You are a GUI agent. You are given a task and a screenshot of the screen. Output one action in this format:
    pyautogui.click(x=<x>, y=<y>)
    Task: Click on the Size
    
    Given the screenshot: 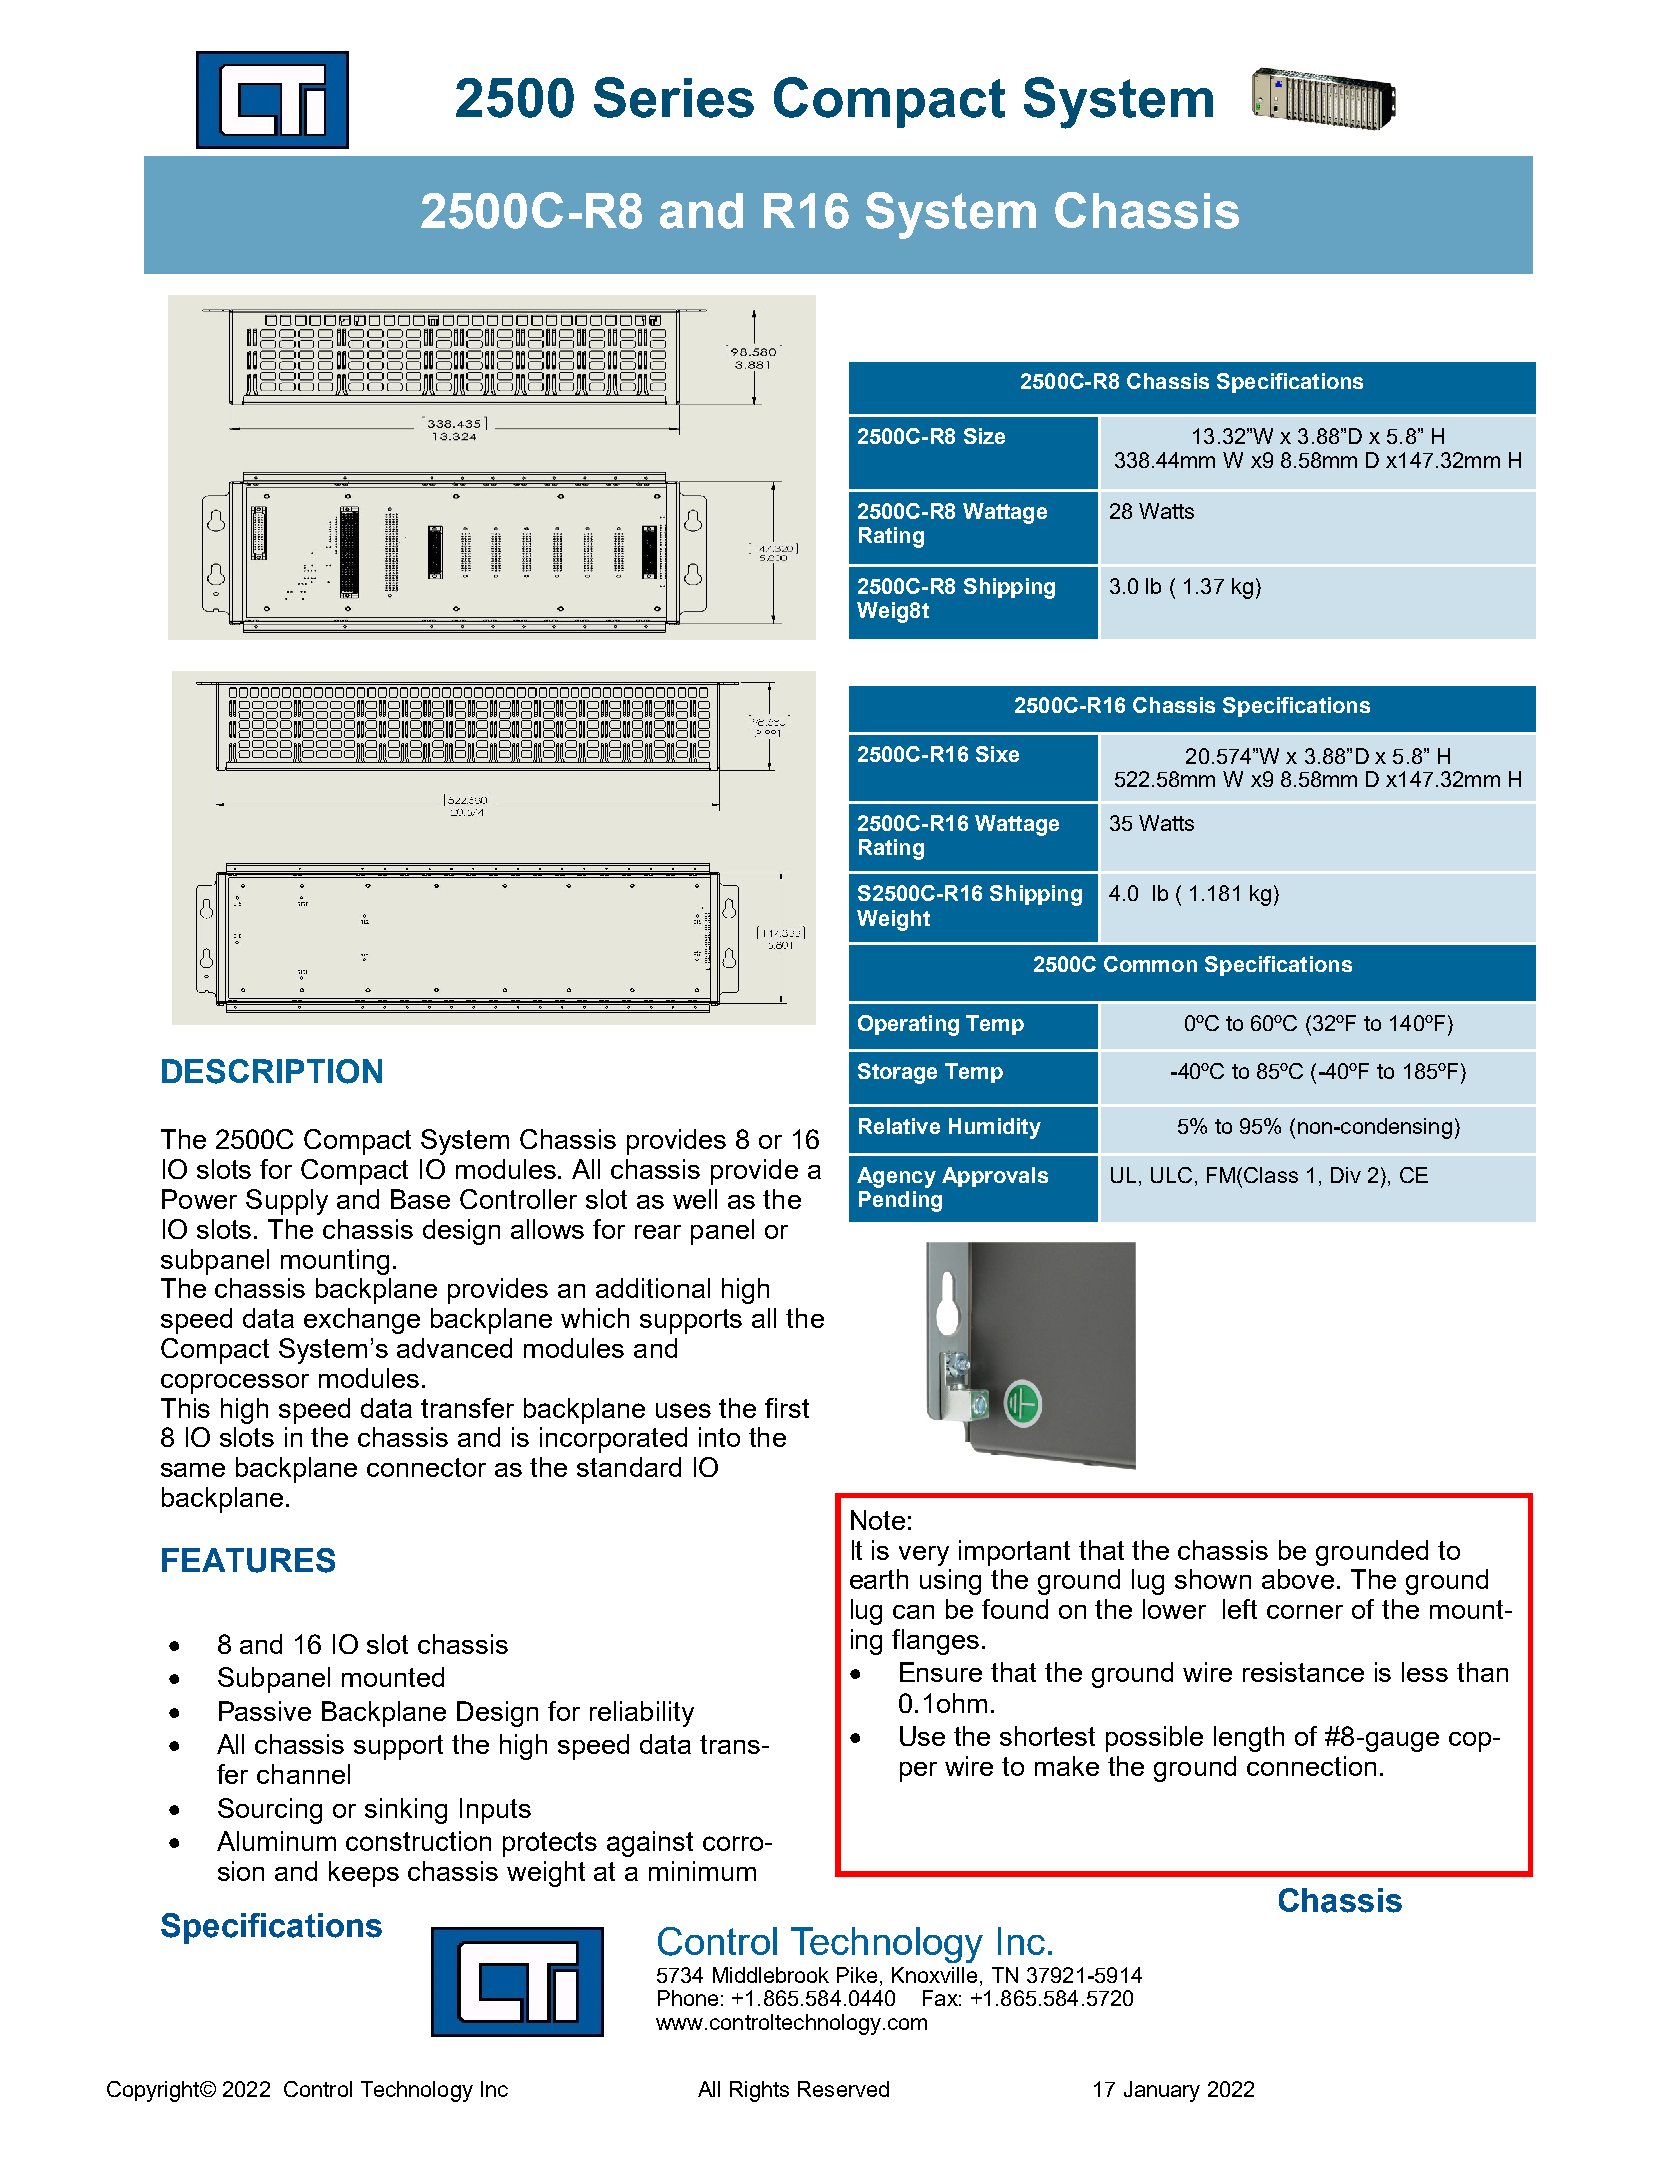 What is the action you would take?
    pyautogui.click(x=984, y=436)
